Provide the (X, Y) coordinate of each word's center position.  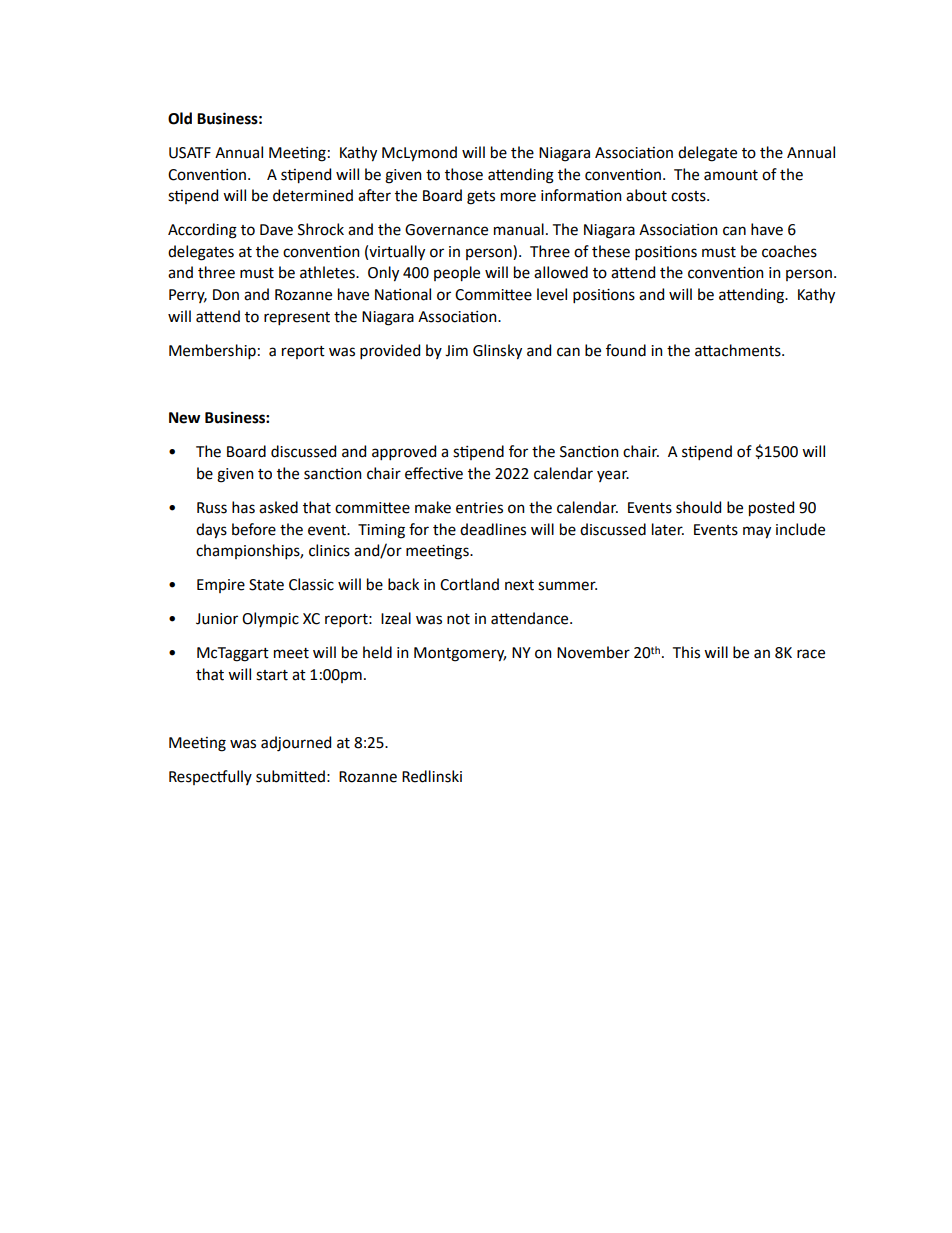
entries (479, 508)
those (464, 174)
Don (226, 295)
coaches (789, 251)
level (552, 294)
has (243, 507)
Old (180, 118)
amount (731, 175)
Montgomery (460, 654)
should (698, 507)
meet (291, 653)
